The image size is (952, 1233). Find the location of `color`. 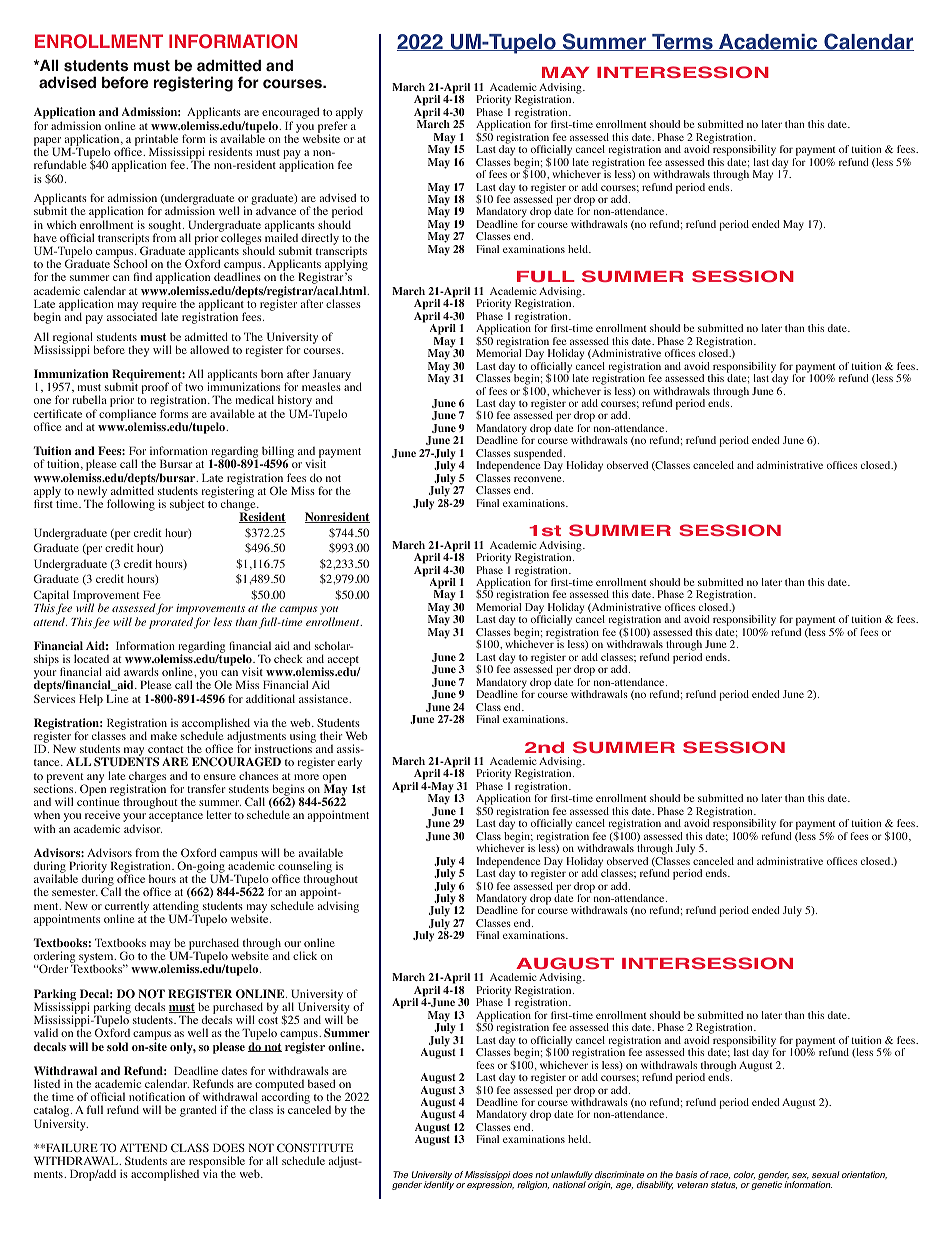

color is located at coordinates (744, 1175).
